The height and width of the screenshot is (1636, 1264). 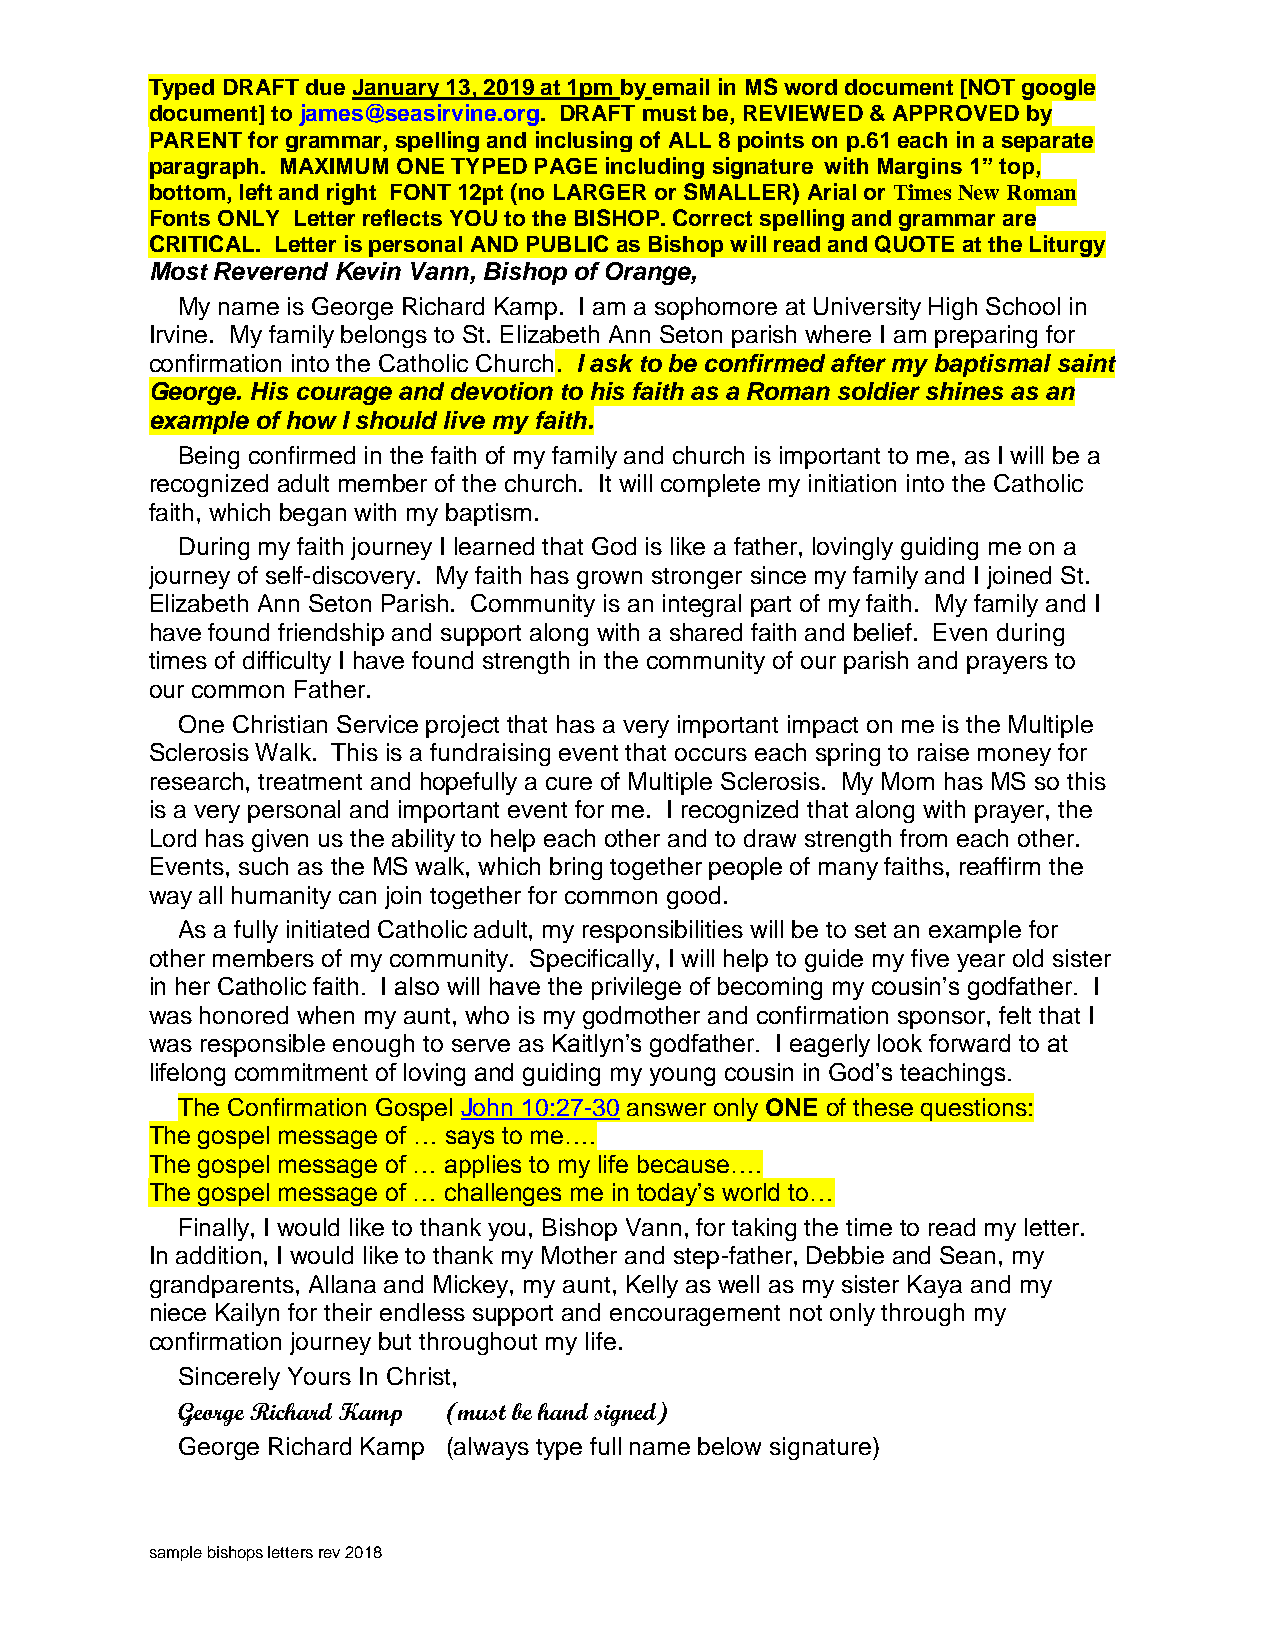 I want to click on signed, so click(x=626, y=1414).
